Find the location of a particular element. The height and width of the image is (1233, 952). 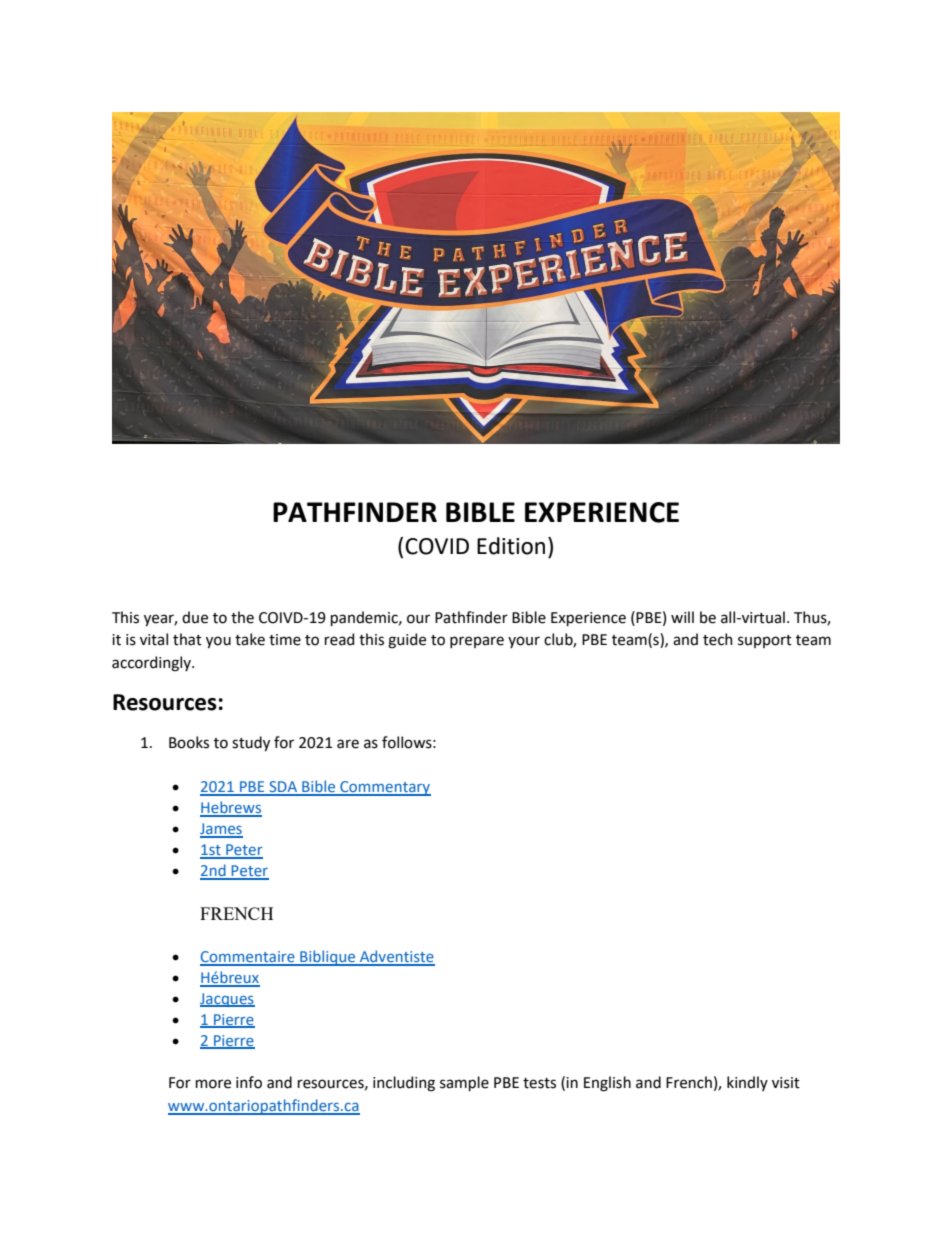

will is located at coordinates (682, 617).
